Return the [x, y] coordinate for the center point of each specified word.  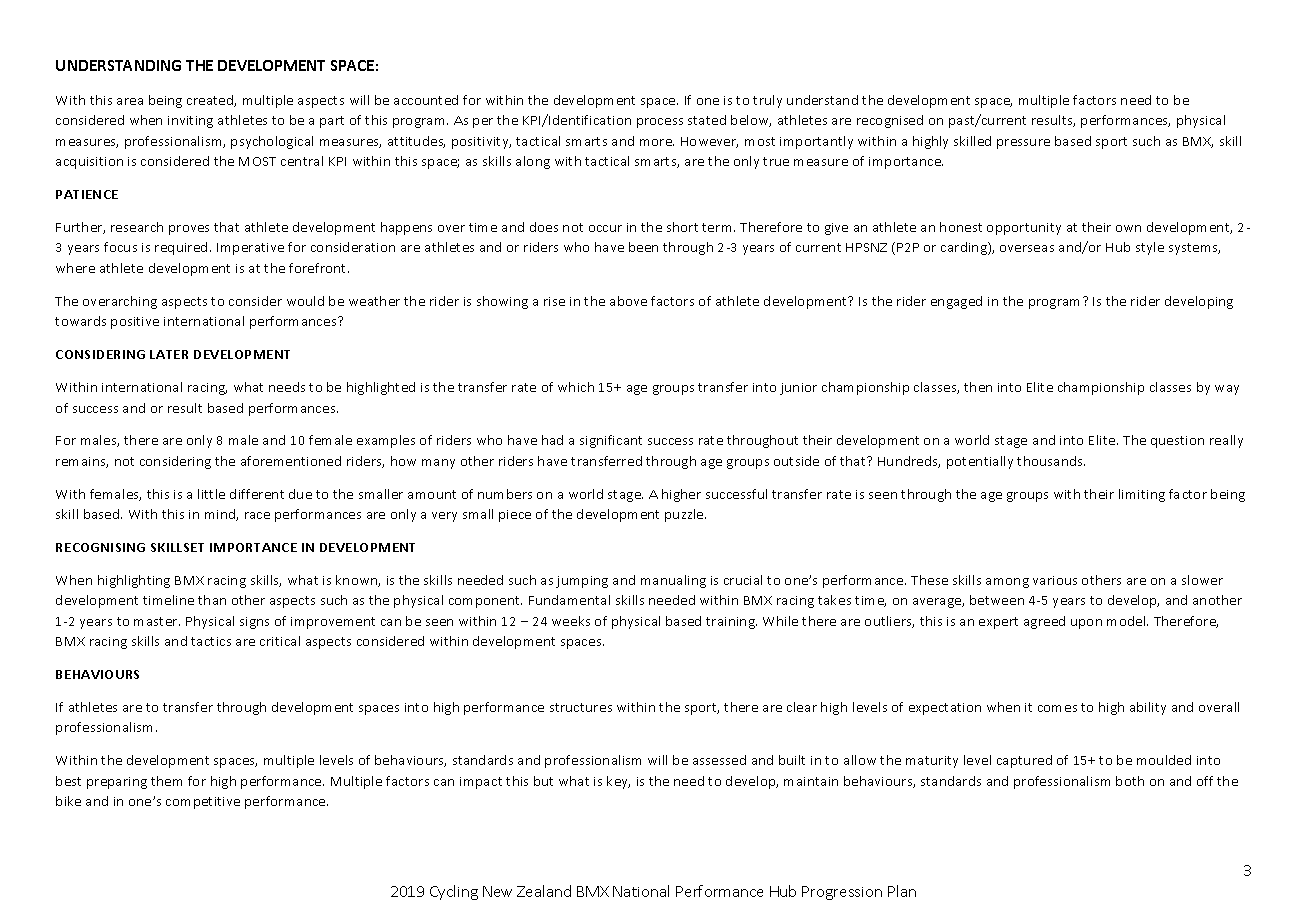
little [211, 494]
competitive [203, 803]
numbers [505, 494]
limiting [1142, 495]
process [660, 123]
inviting [190, 122]
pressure [1023, 144]
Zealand [544, 891]
